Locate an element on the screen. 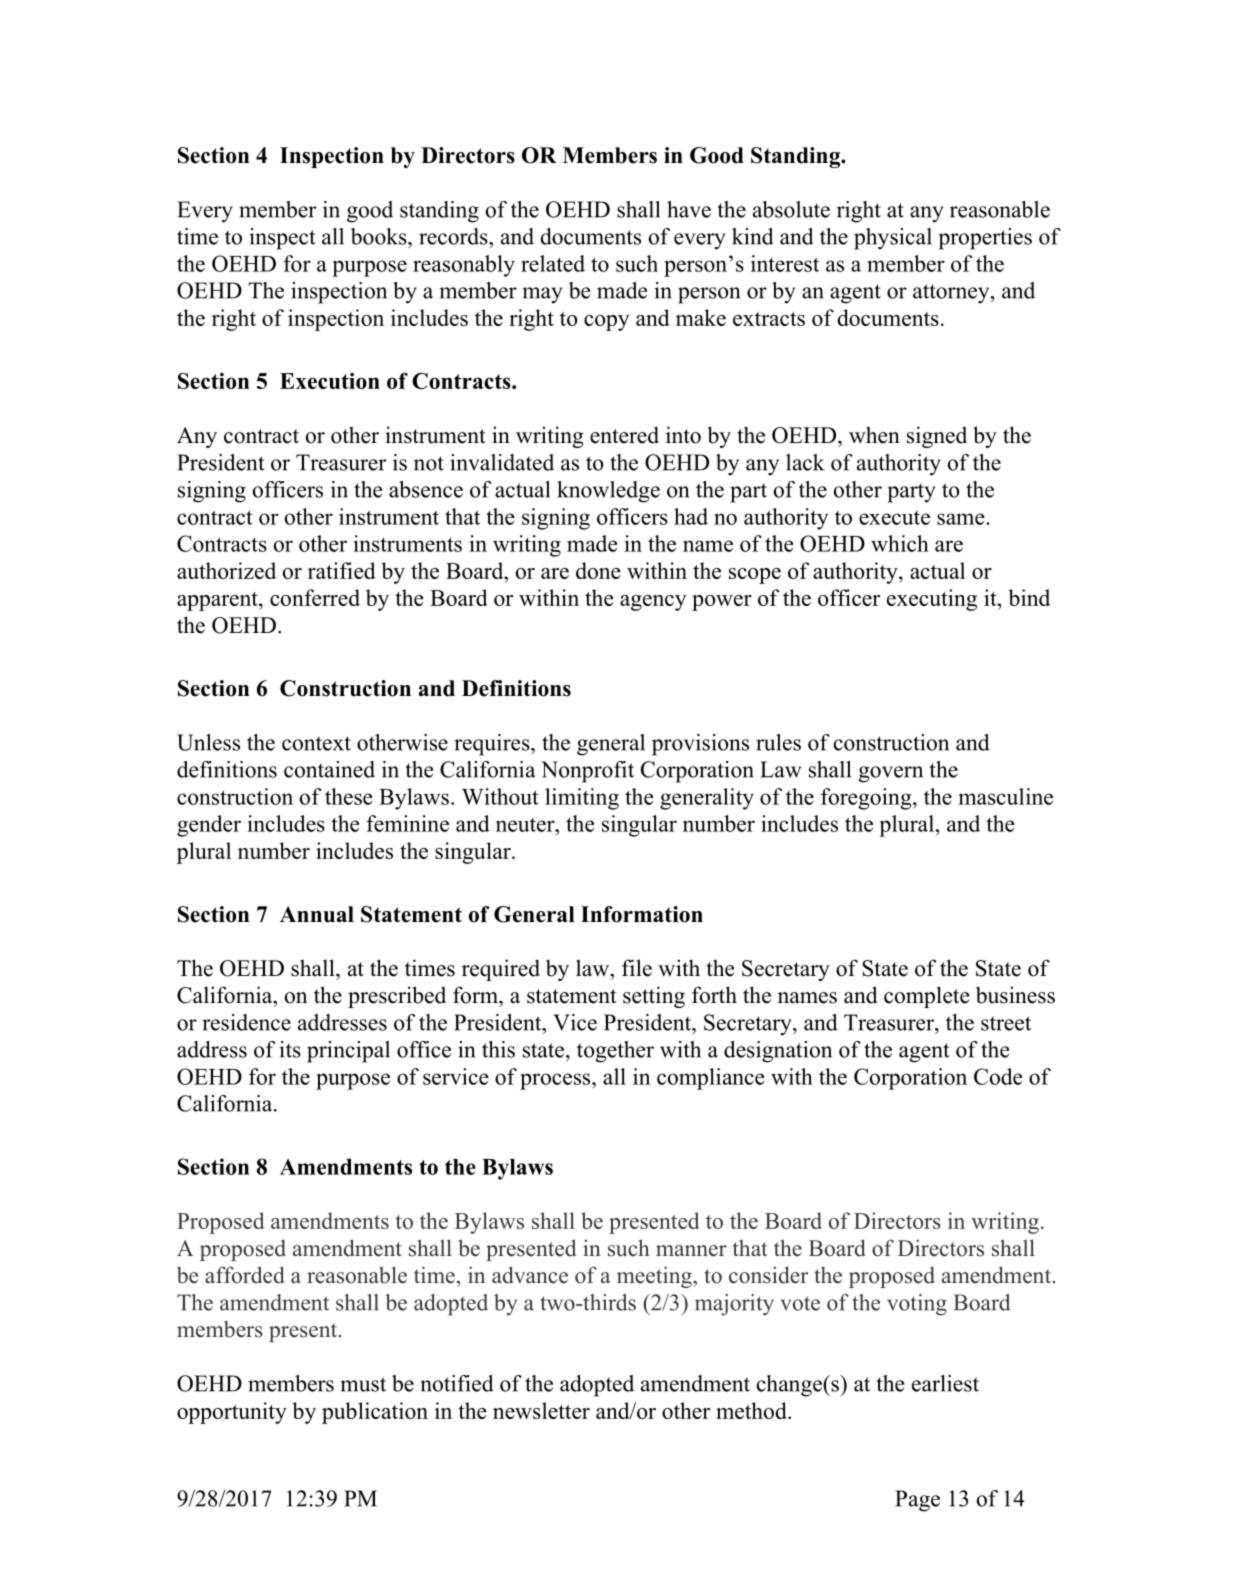 This screenshot has height=1583, width=1240. newsletter is located at coordinates (541, 1410).
